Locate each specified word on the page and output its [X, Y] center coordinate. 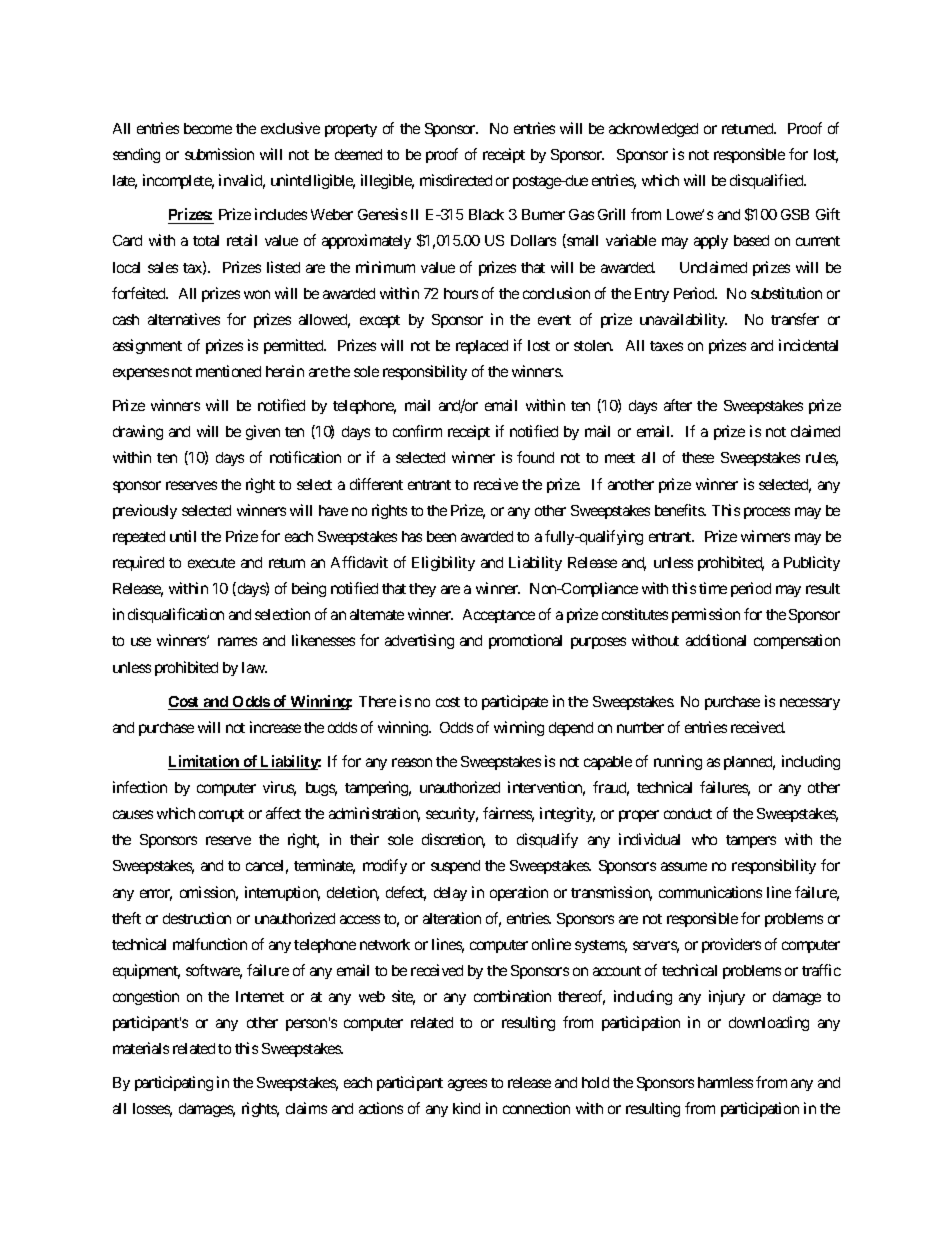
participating [174, 1083]
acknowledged [653, 130]
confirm [417, 431]
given [263, 432]
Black [486, 214]
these [698, 457]
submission [219, 154]
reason [412, 762]
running [678, 762]
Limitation [204, 762]
